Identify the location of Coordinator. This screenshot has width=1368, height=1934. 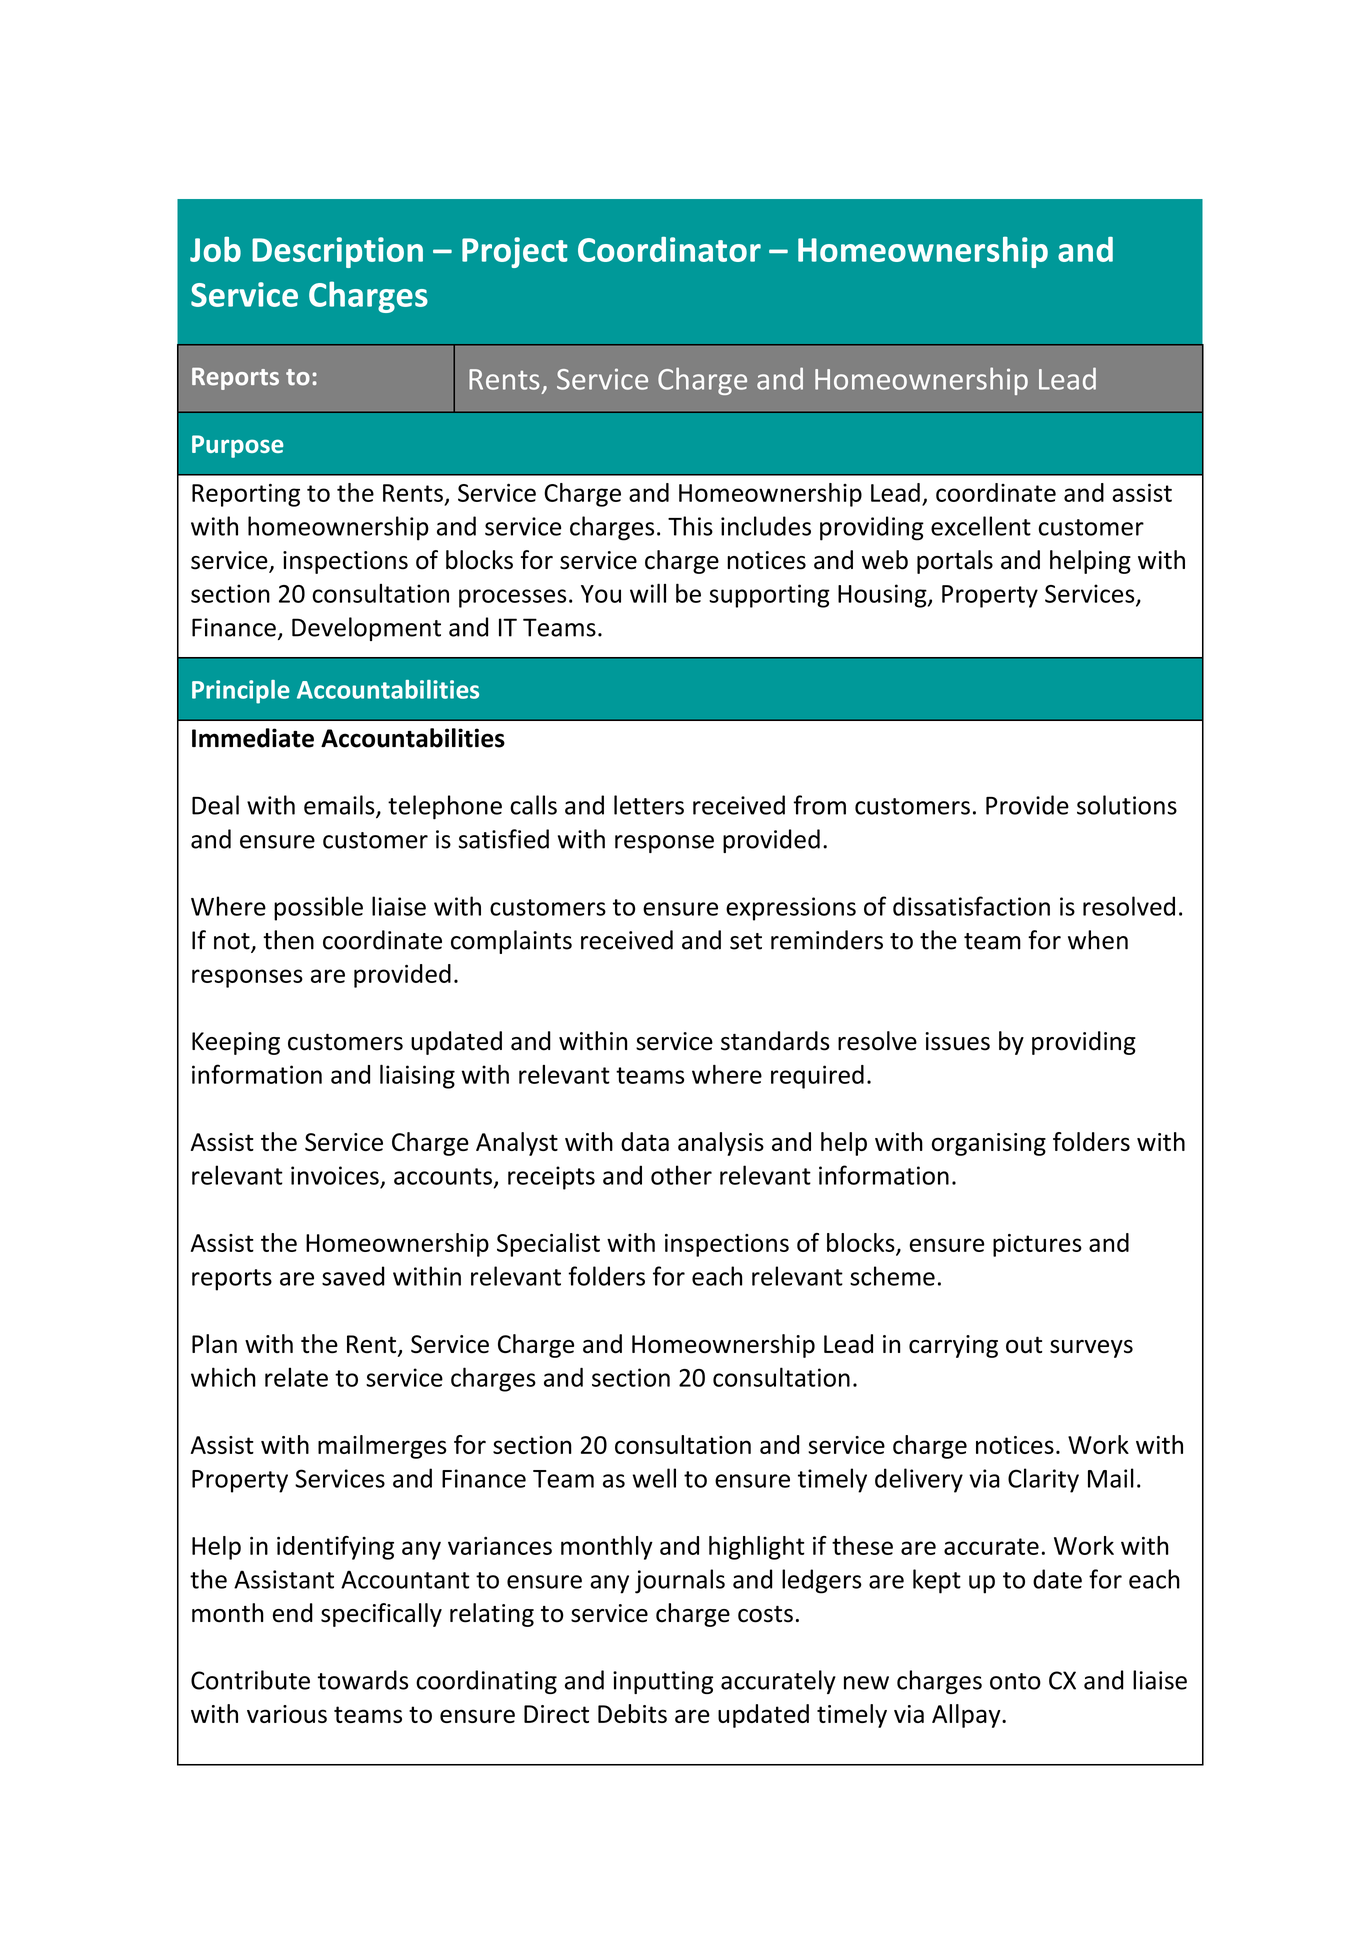
(669, 249).
